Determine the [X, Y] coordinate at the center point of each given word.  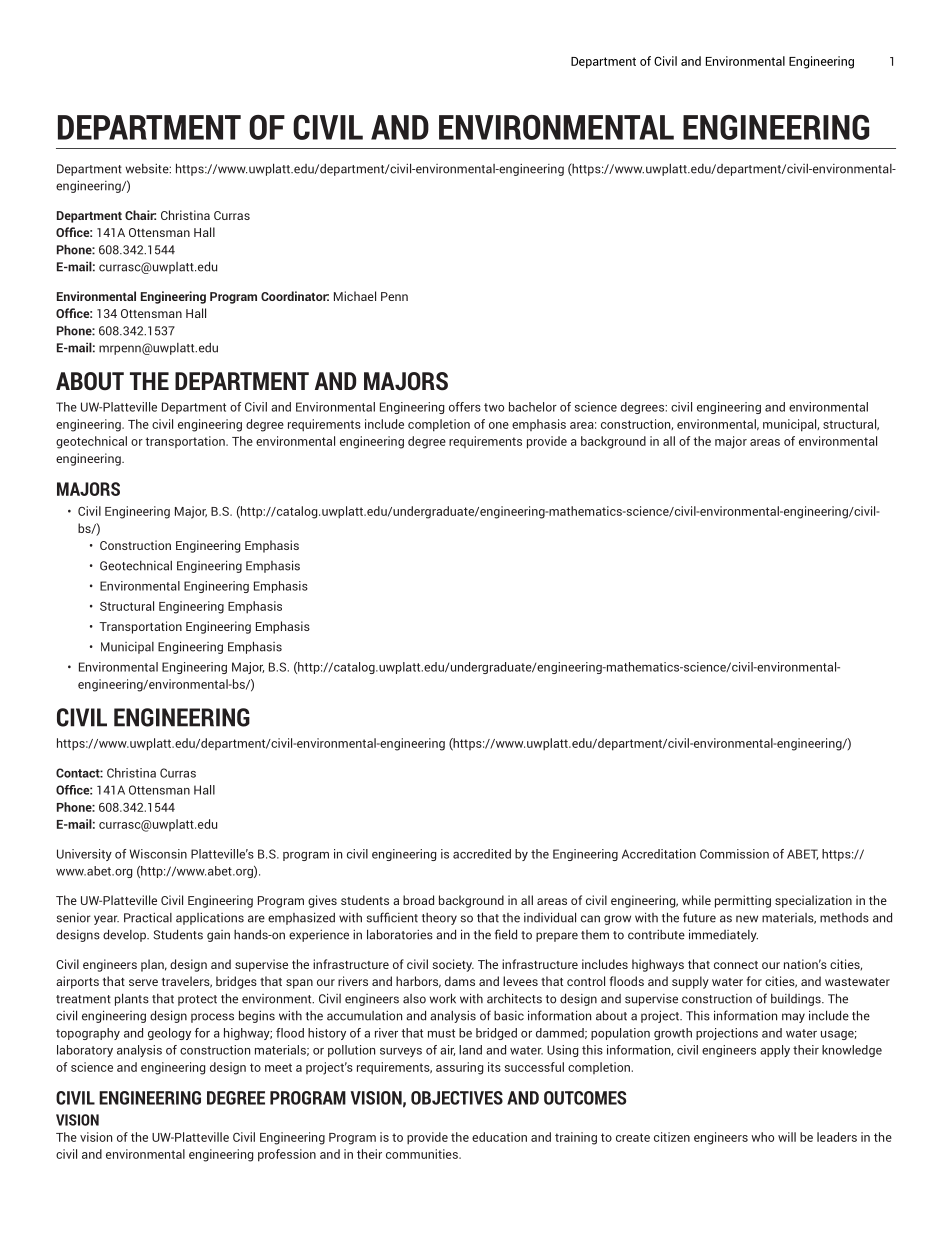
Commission [734, 854]
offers [465, 407]
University [84, 855]
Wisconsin [158, 854]
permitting [743, 901]
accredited [482, 854]
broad [418, 900]
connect [736, 965]
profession [287, 1155]
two [494, 407]
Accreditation [659, 854]
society [453, 965]
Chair [140, 215]
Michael [355, 296]
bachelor [533, 407]
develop [125, 935]
